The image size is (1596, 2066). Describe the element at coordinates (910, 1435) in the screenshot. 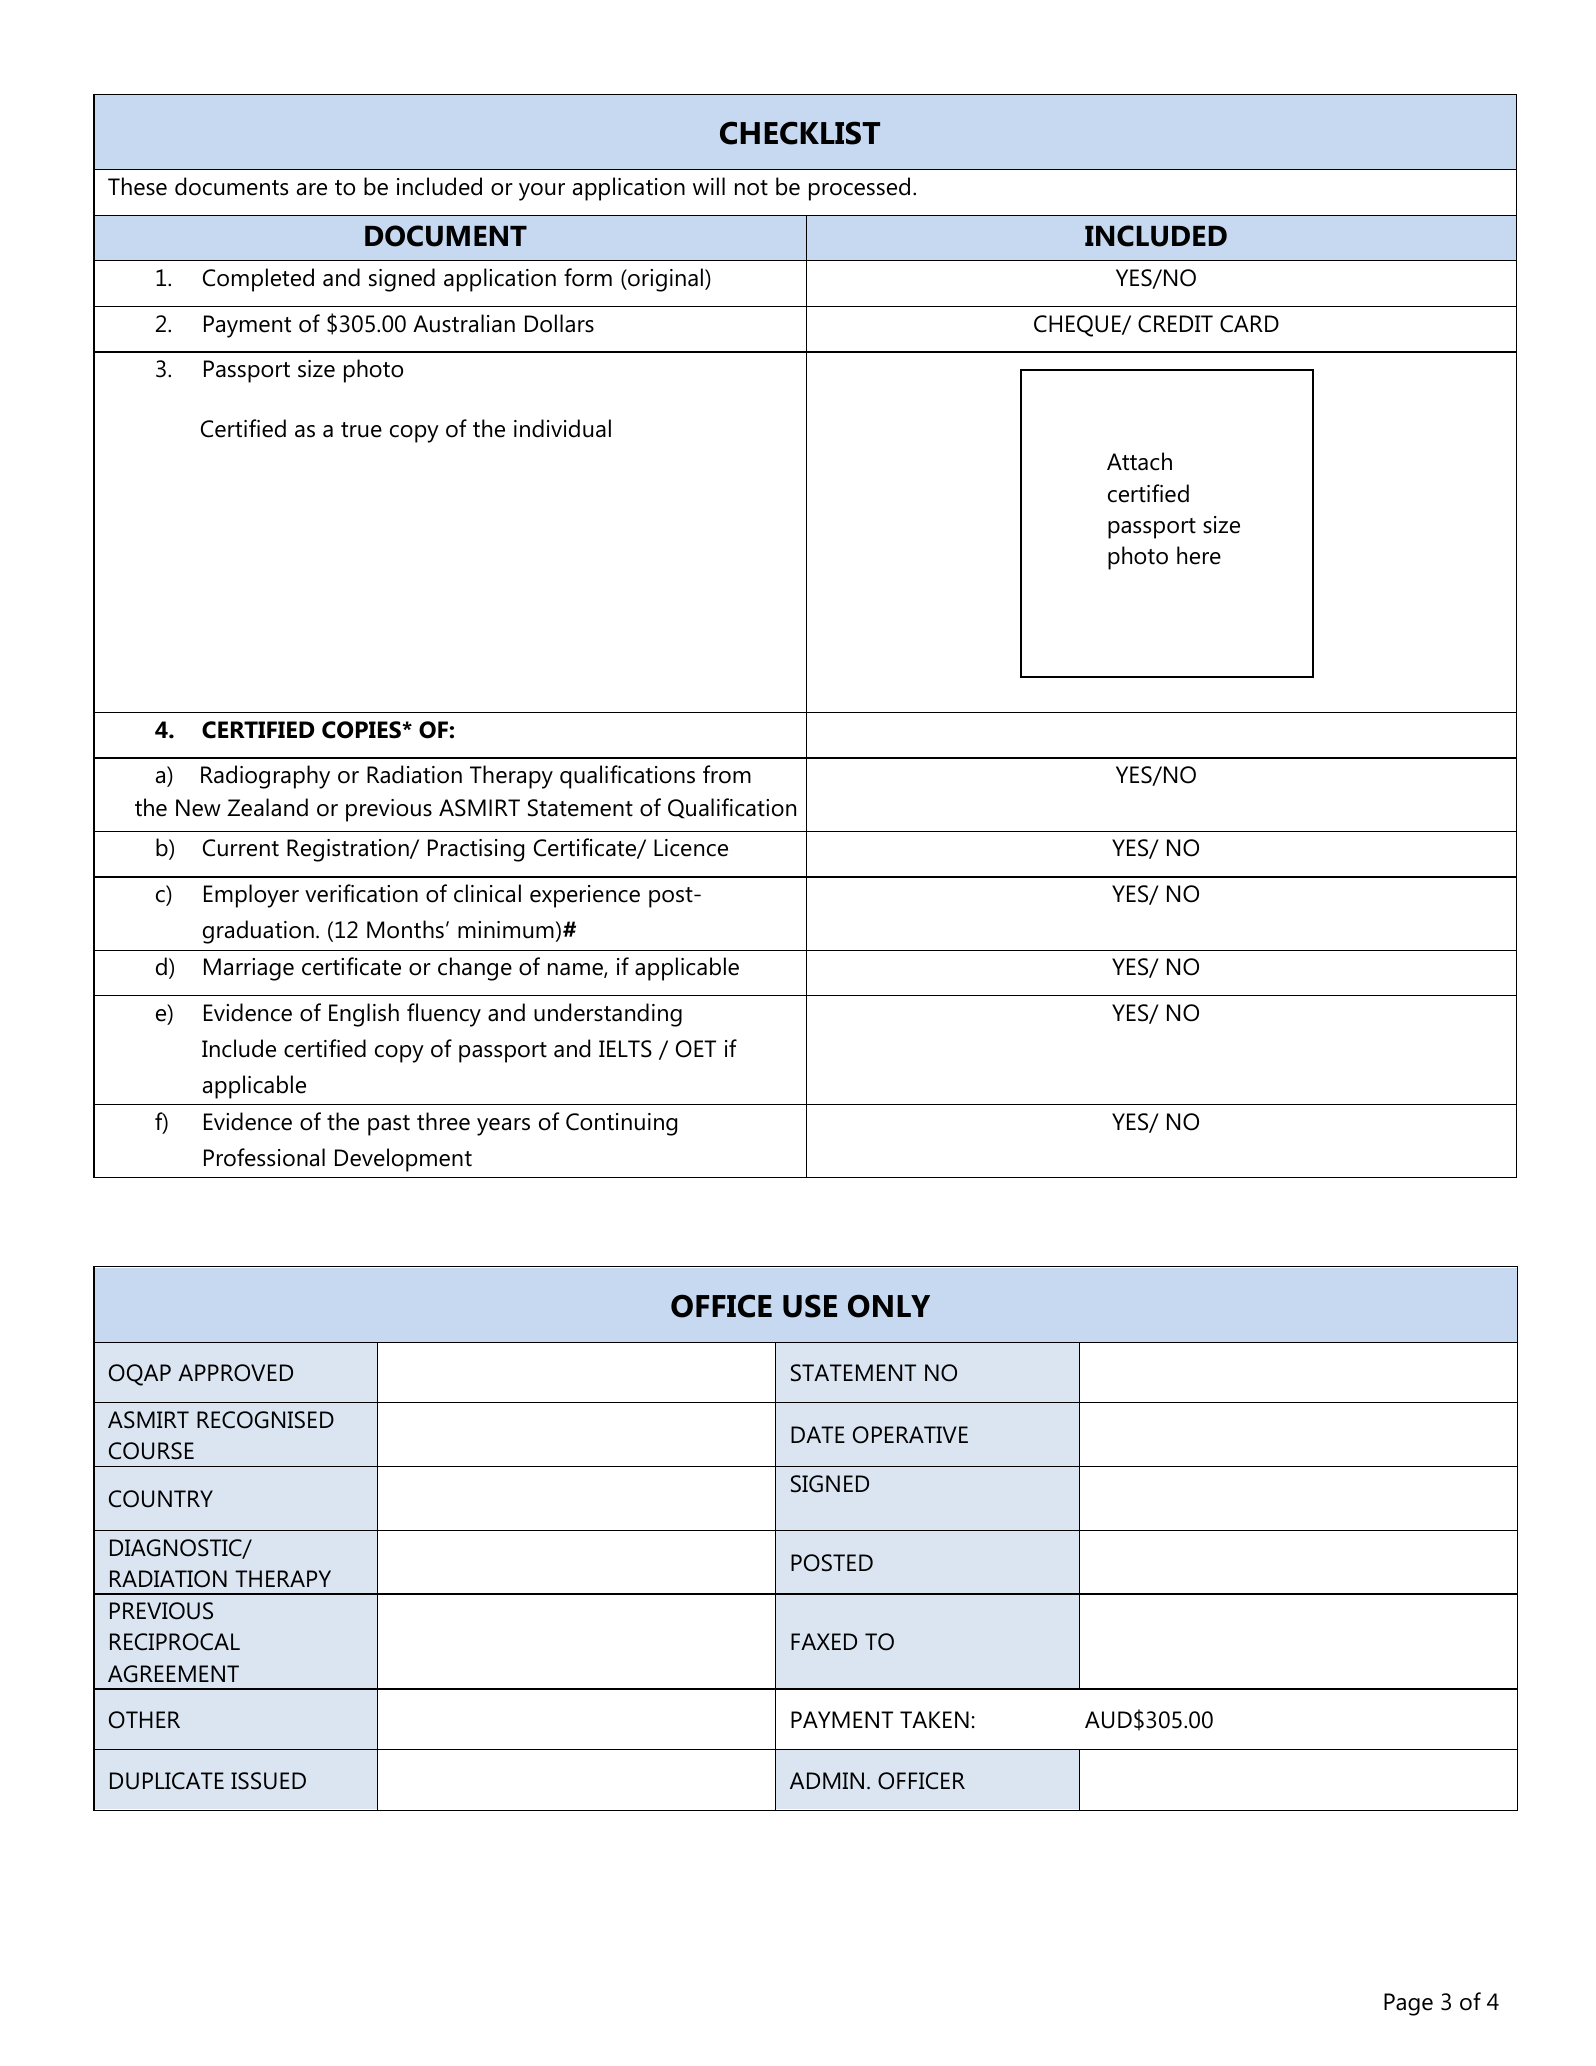

I see `OPERATIVE` at that location.
